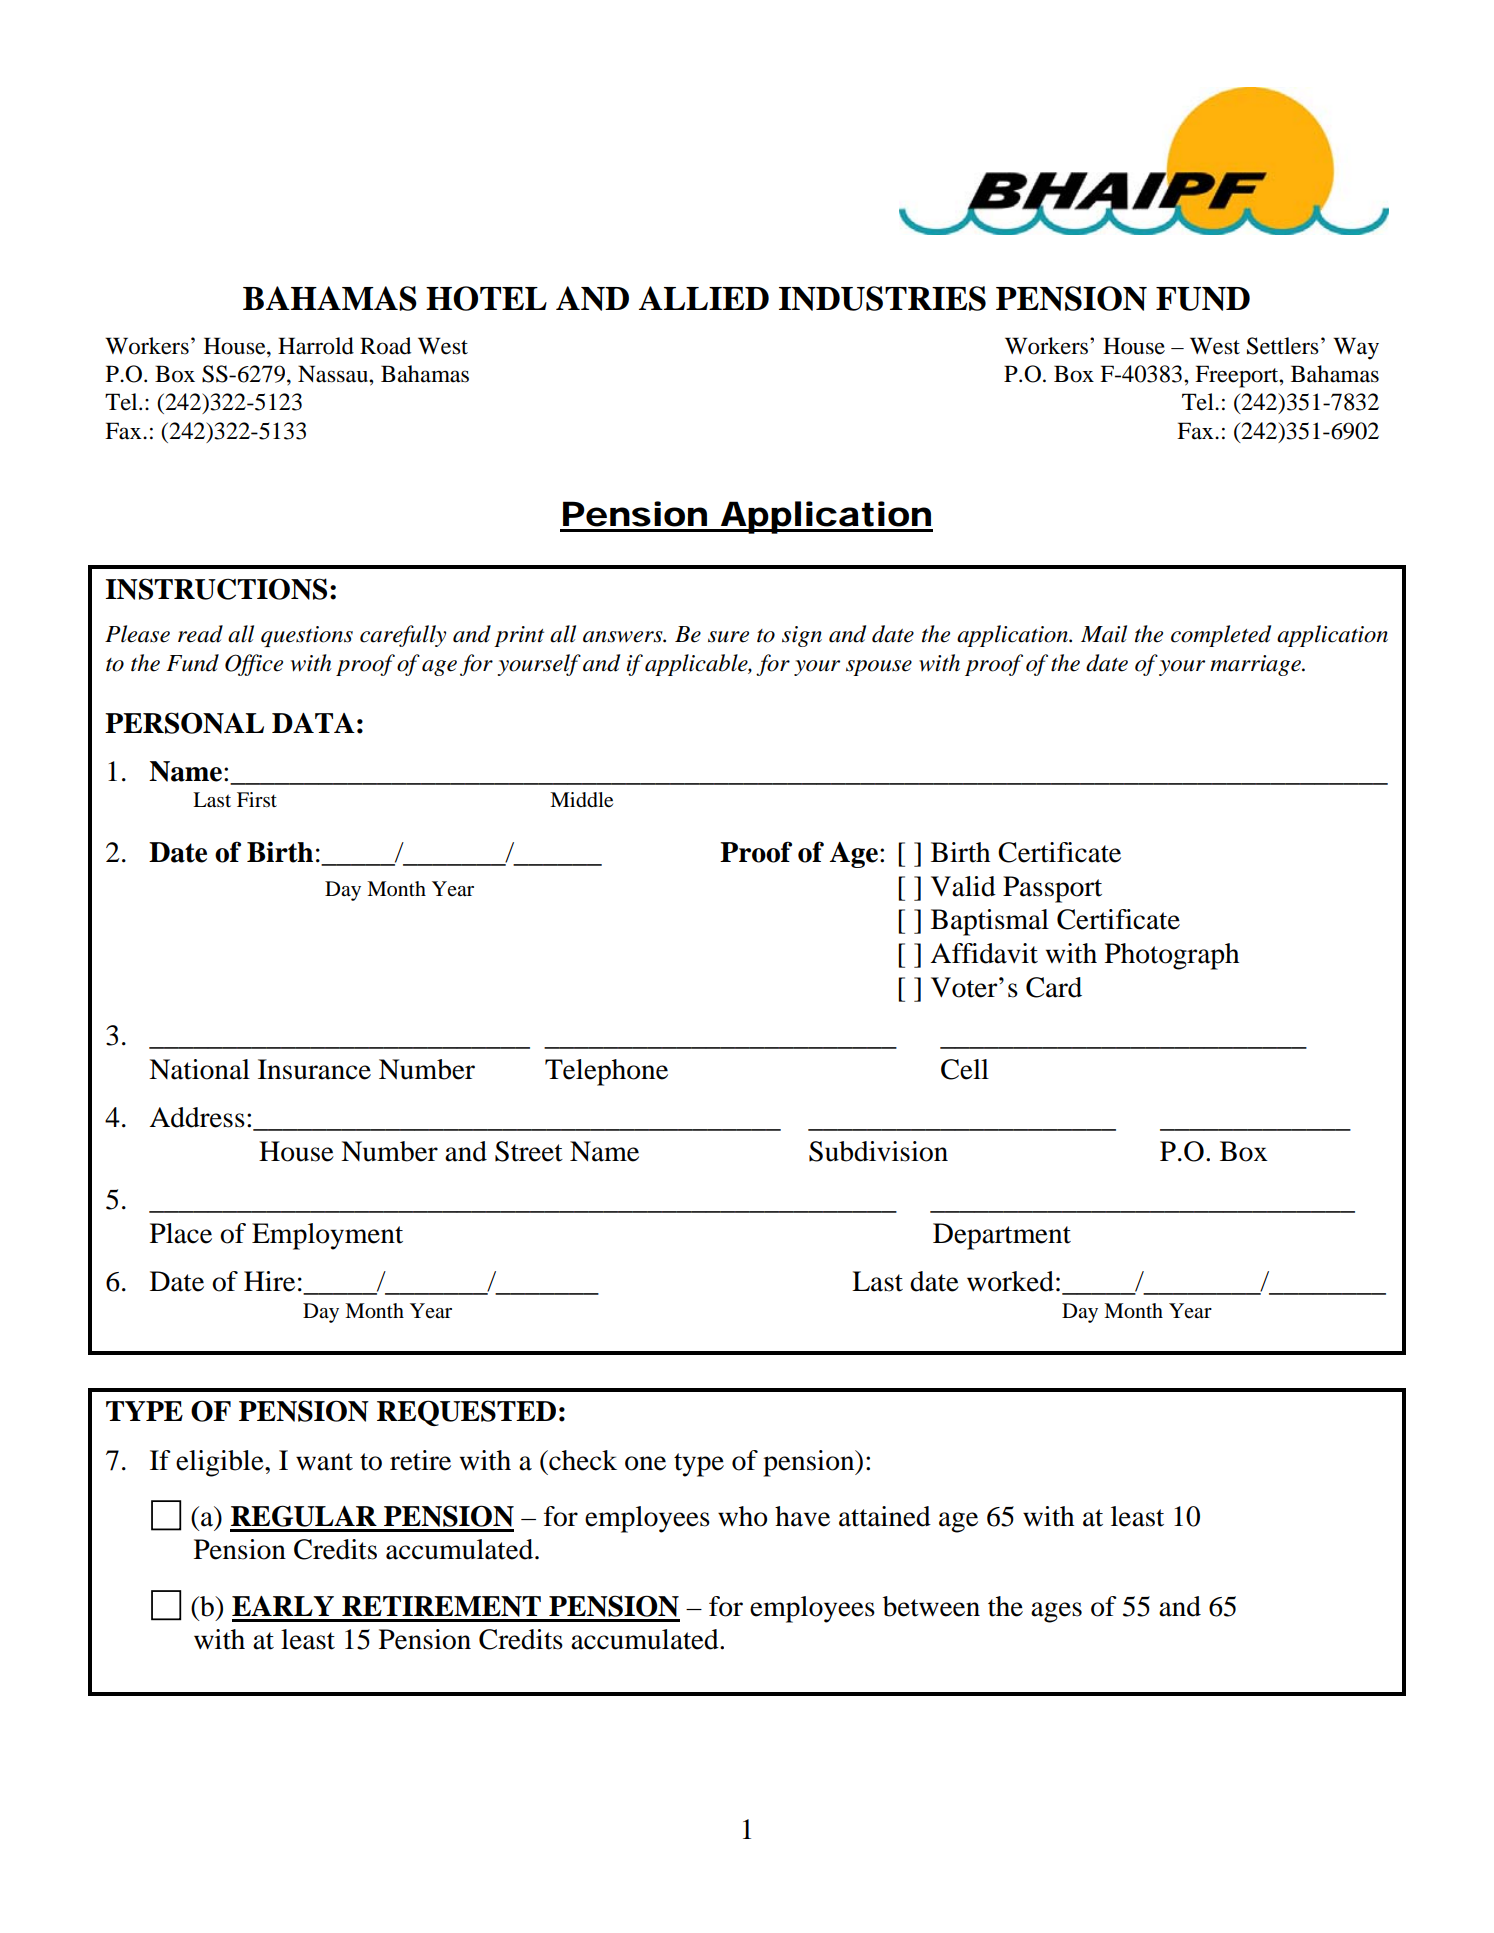  I want to click on Road, so click(385, 346).
